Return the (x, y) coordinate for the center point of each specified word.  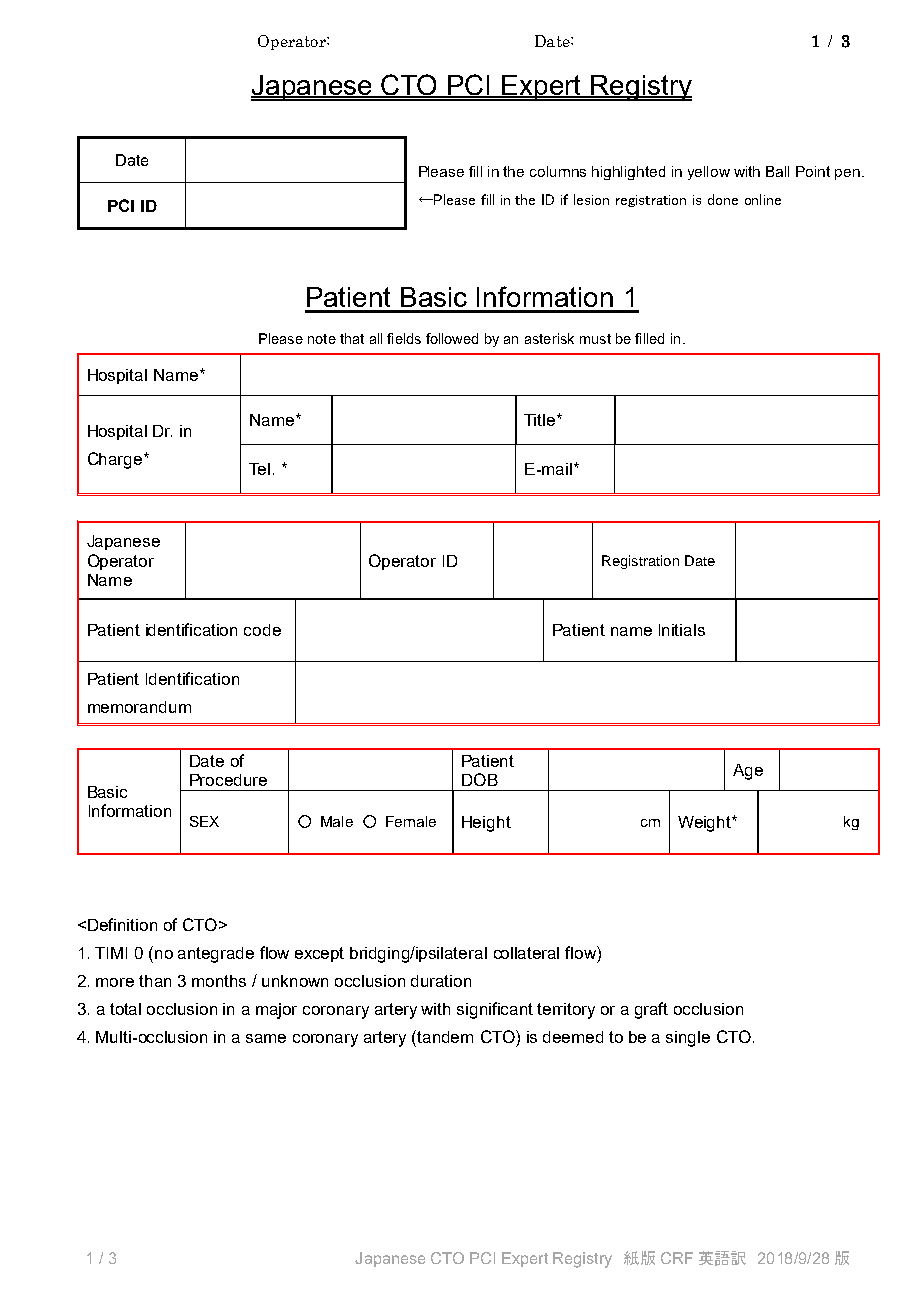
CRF (677, 1258)
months (219, 981)
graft (651, 1010)
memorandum (139, 707)
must (595, 339)
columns (558, 171)
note (322, 339)
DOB (480, 779)
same (266, 1038)
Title (541, 420)
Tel (259, 469)
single (688, 1039)
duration (441, 981)
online (763, 199)
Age (748, 772)
